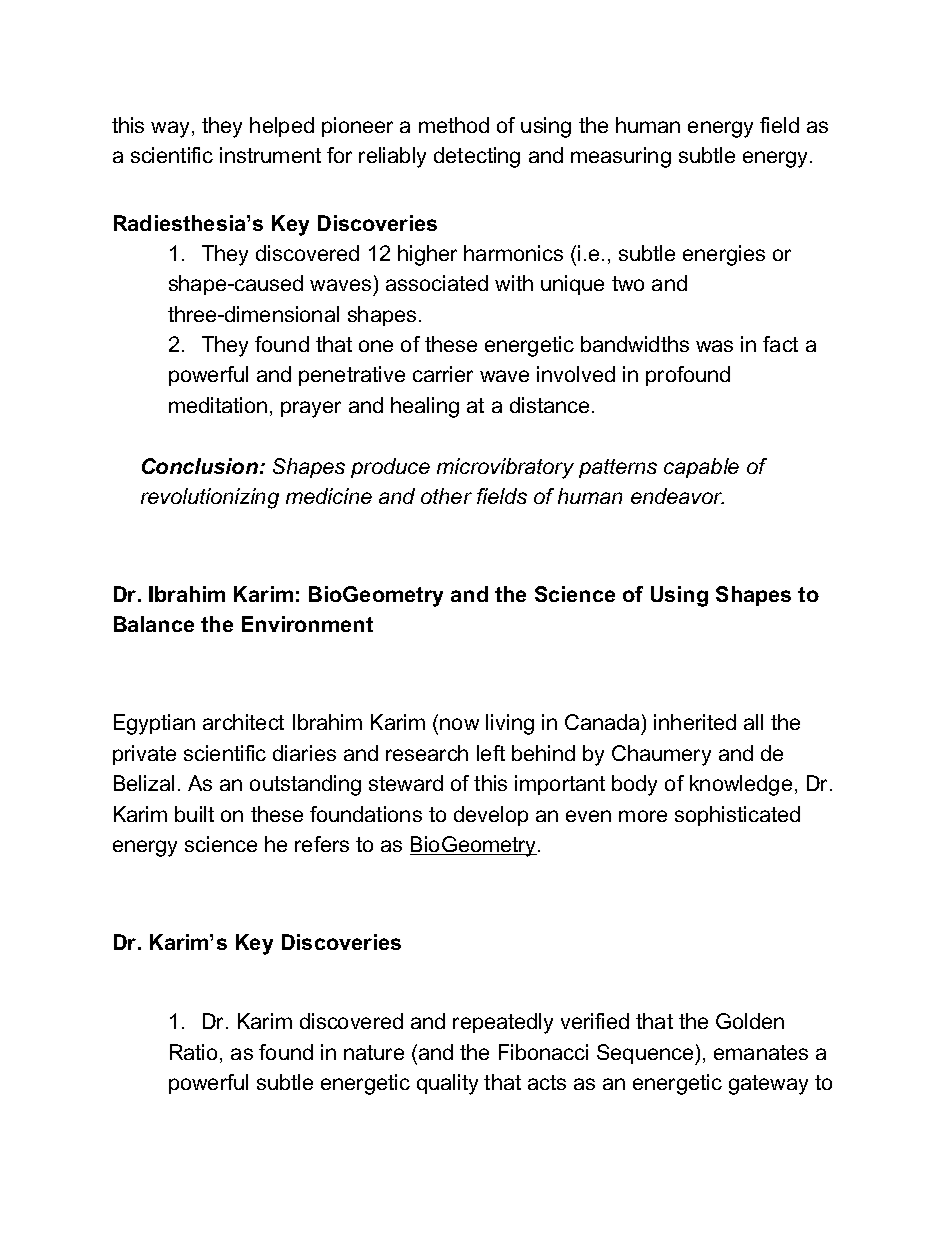 Image resolution: width=952 pixels, height=1233 pixels. What do you see at coordinates (491, 753) in the screenshot?
I see `left` at bounding box center [491, 753].
